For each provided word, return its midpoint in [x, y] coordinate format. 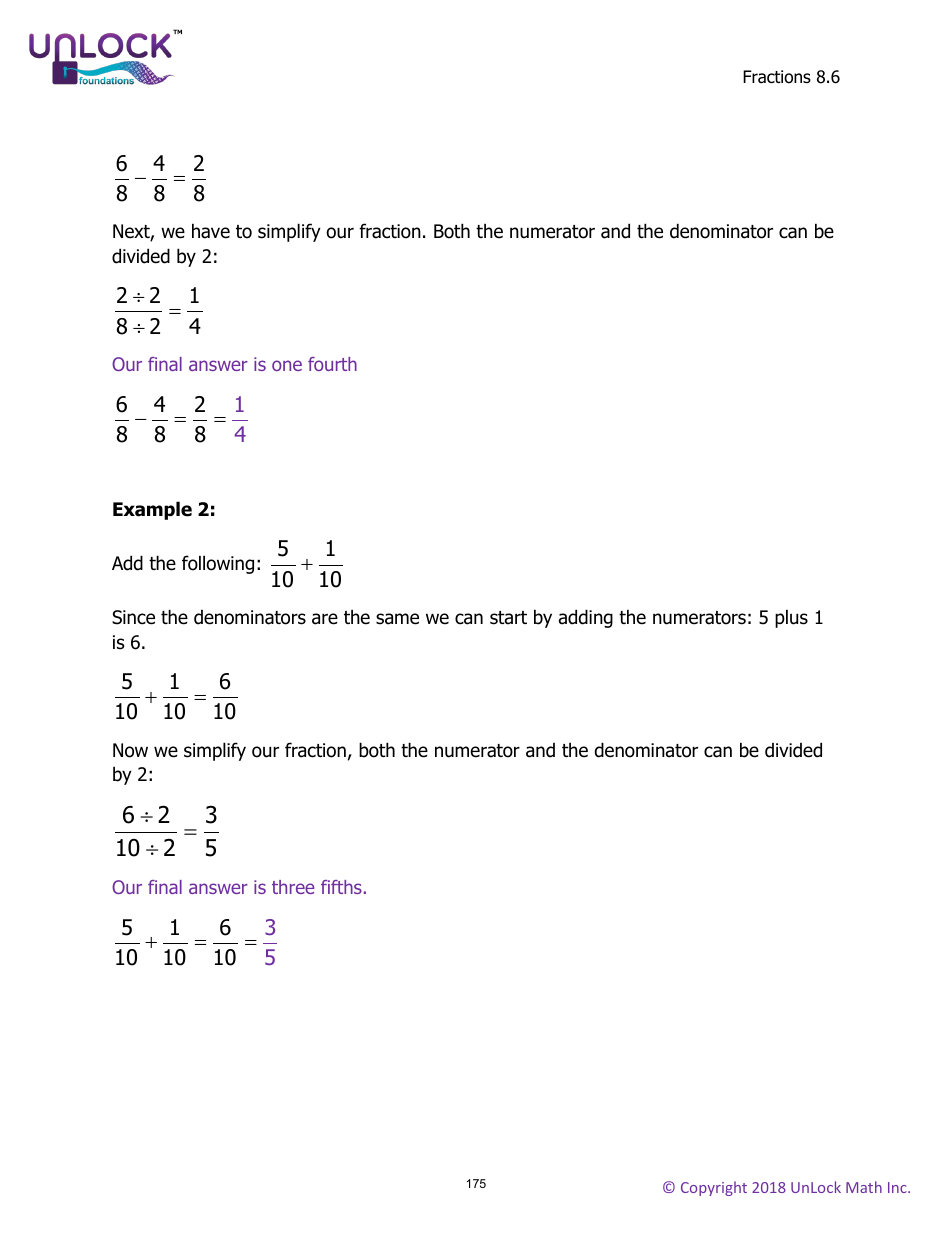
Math [864, 1187]
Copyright [714, 1188]
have [211, 231]
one [287, 365]
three [293, 887]
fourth [332, 364]
